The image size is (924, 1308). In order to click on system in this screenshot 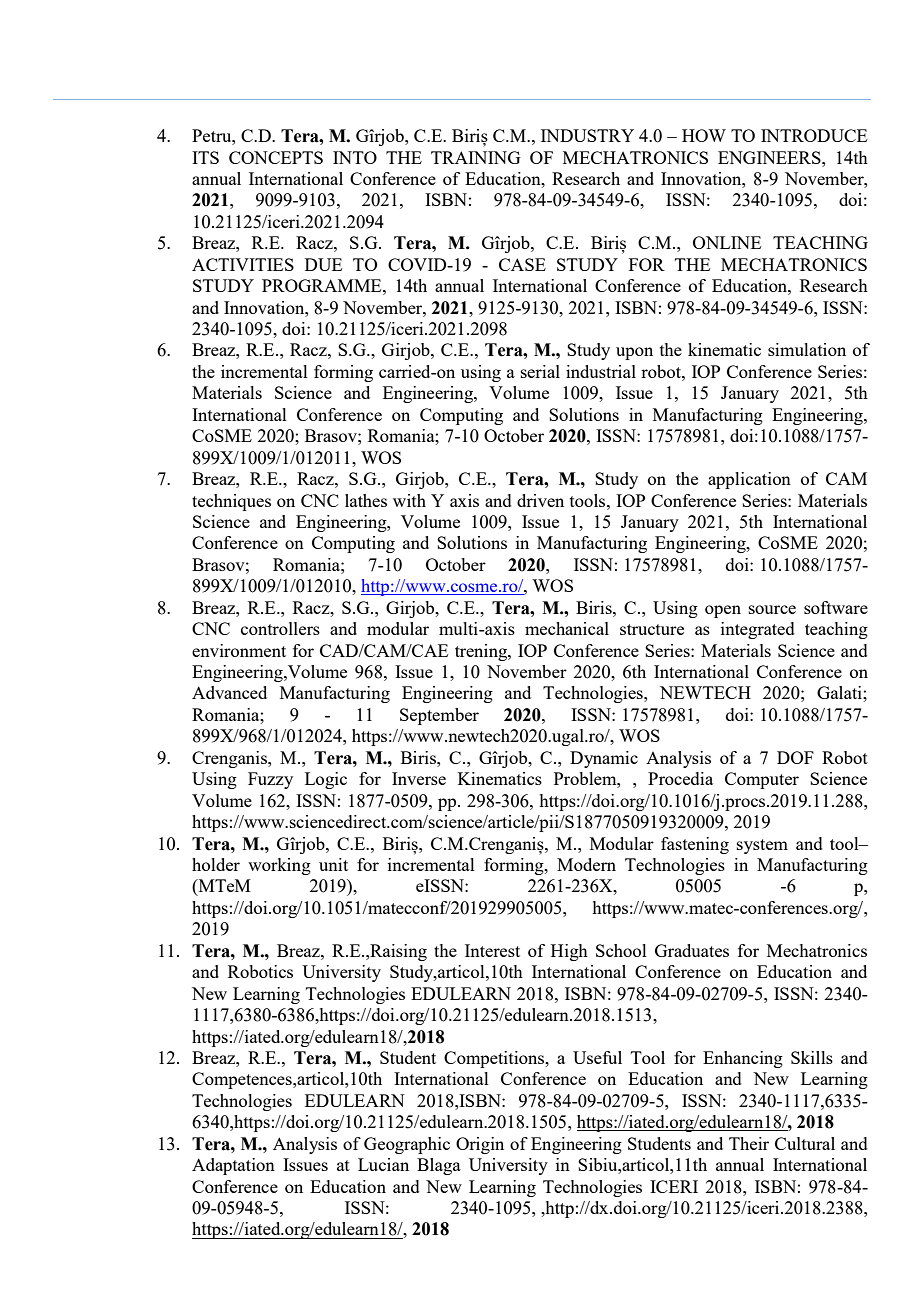, I will do `click(762, 846)`.
